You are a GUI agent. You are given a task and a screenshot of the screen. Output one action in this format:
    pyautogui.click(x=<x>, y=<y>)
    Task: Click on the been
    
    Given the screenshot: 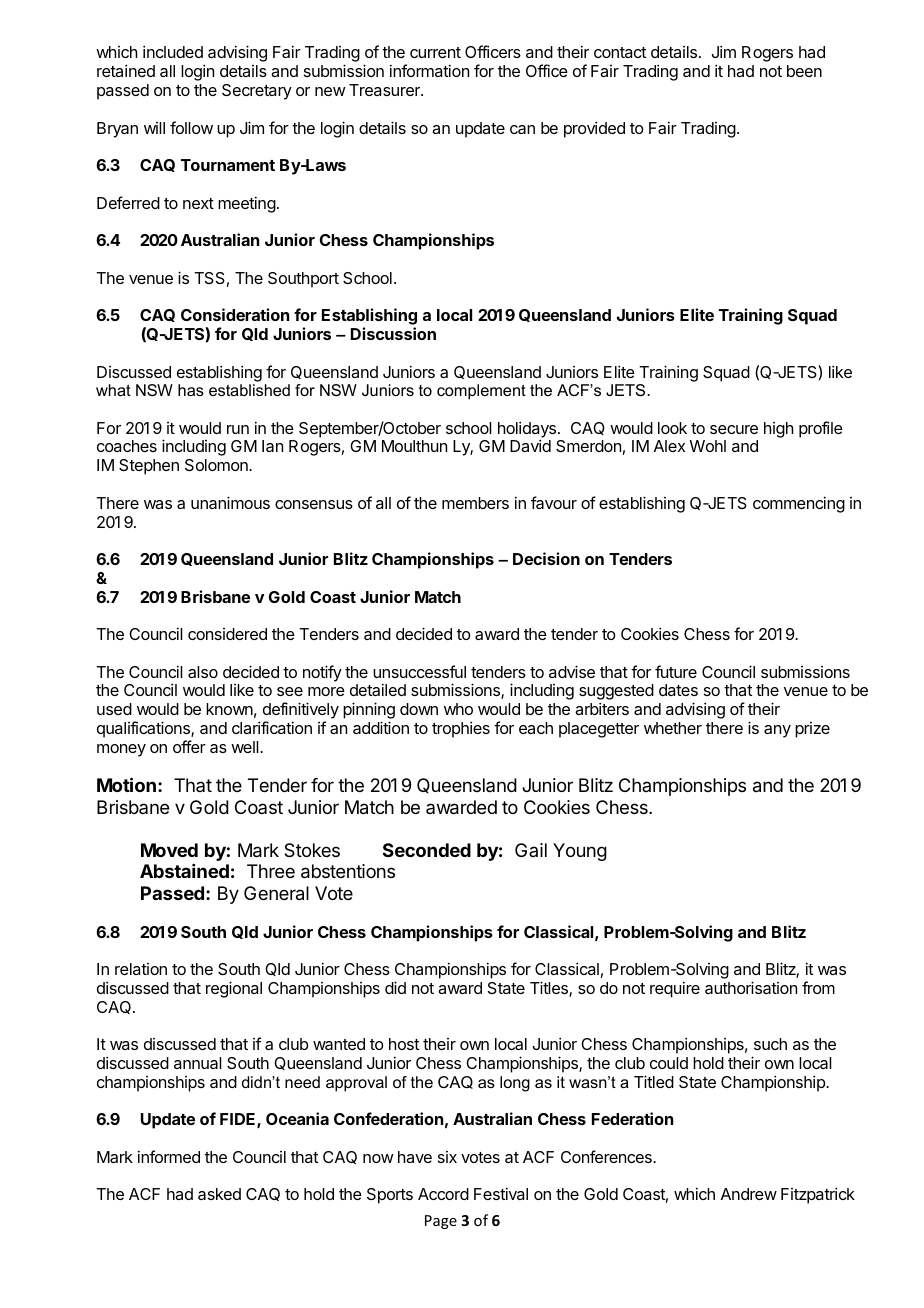 What is the action you would take?
    pyautogui.click(x=804, y=71)
